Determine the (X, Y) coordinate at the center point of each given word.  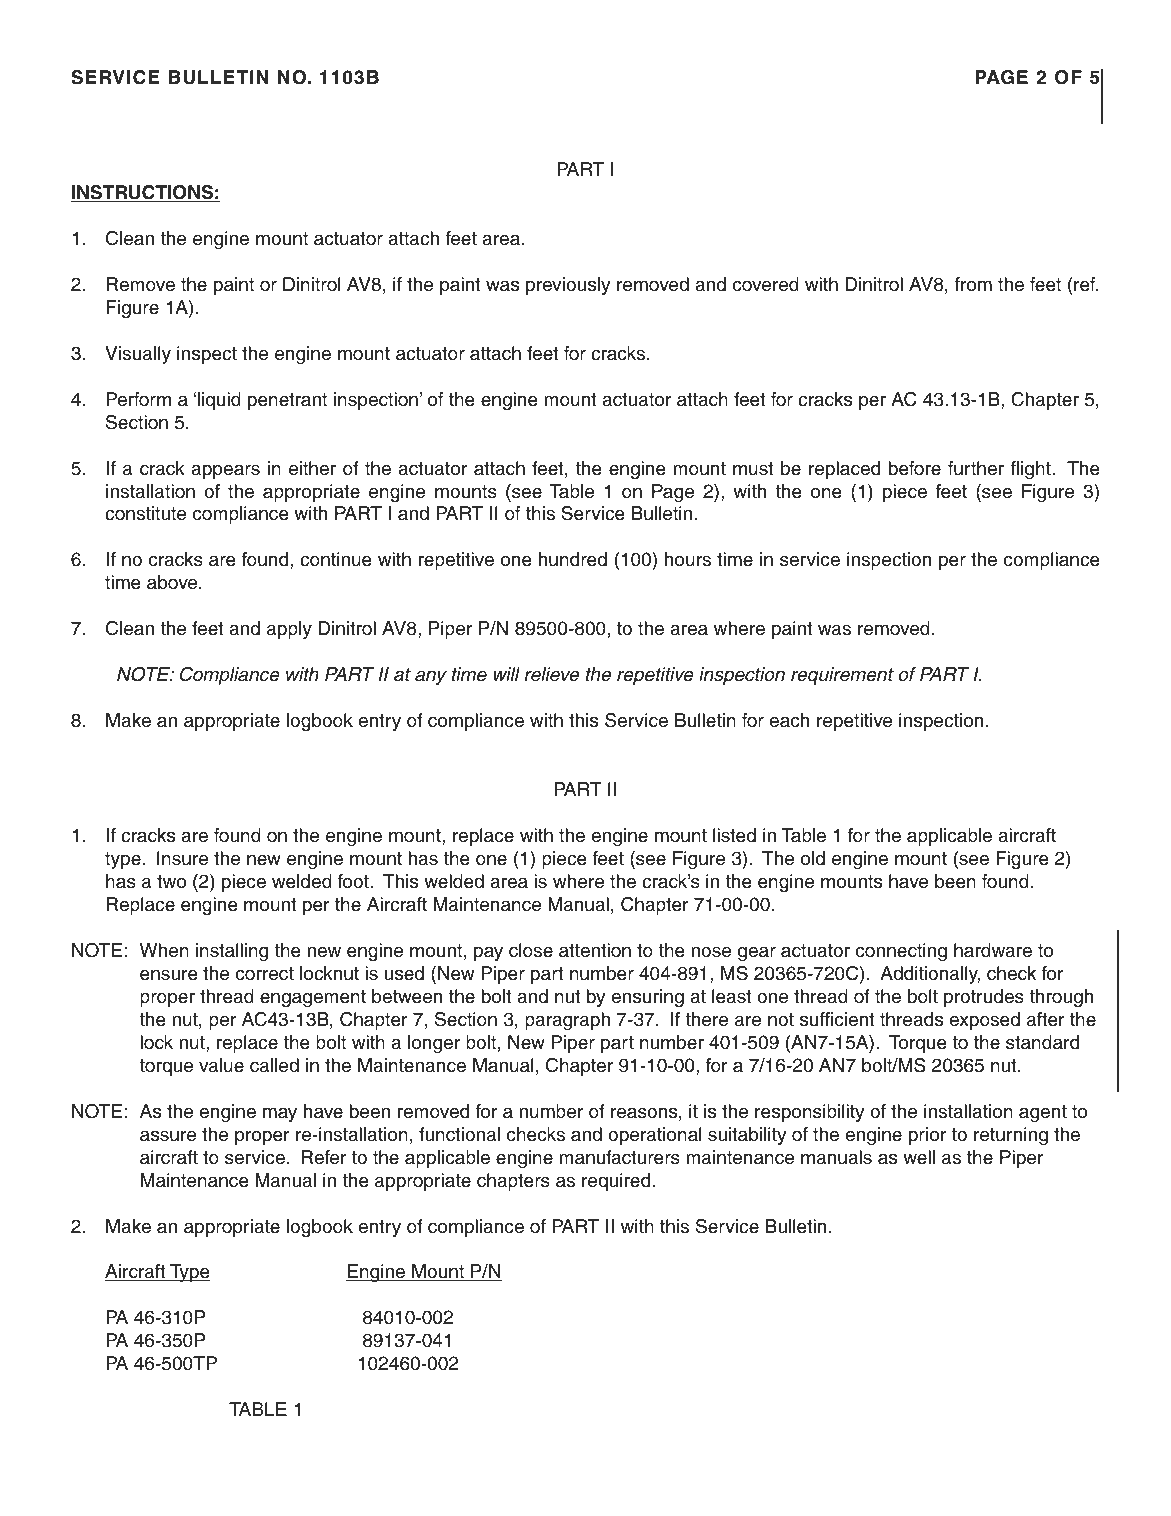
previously (568, 286)
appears (225, 471)
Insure (182, 858)
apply (289, 630)
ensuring (647, 998)
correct (265, 974)
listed (734, 835)
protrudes (984, 998)
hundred (573, 559)
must (753, 469)
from (973, 284)
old (813, 858)
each (789, 720)
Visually (138, 355)
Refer (324, 1157)
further (976, 468)
